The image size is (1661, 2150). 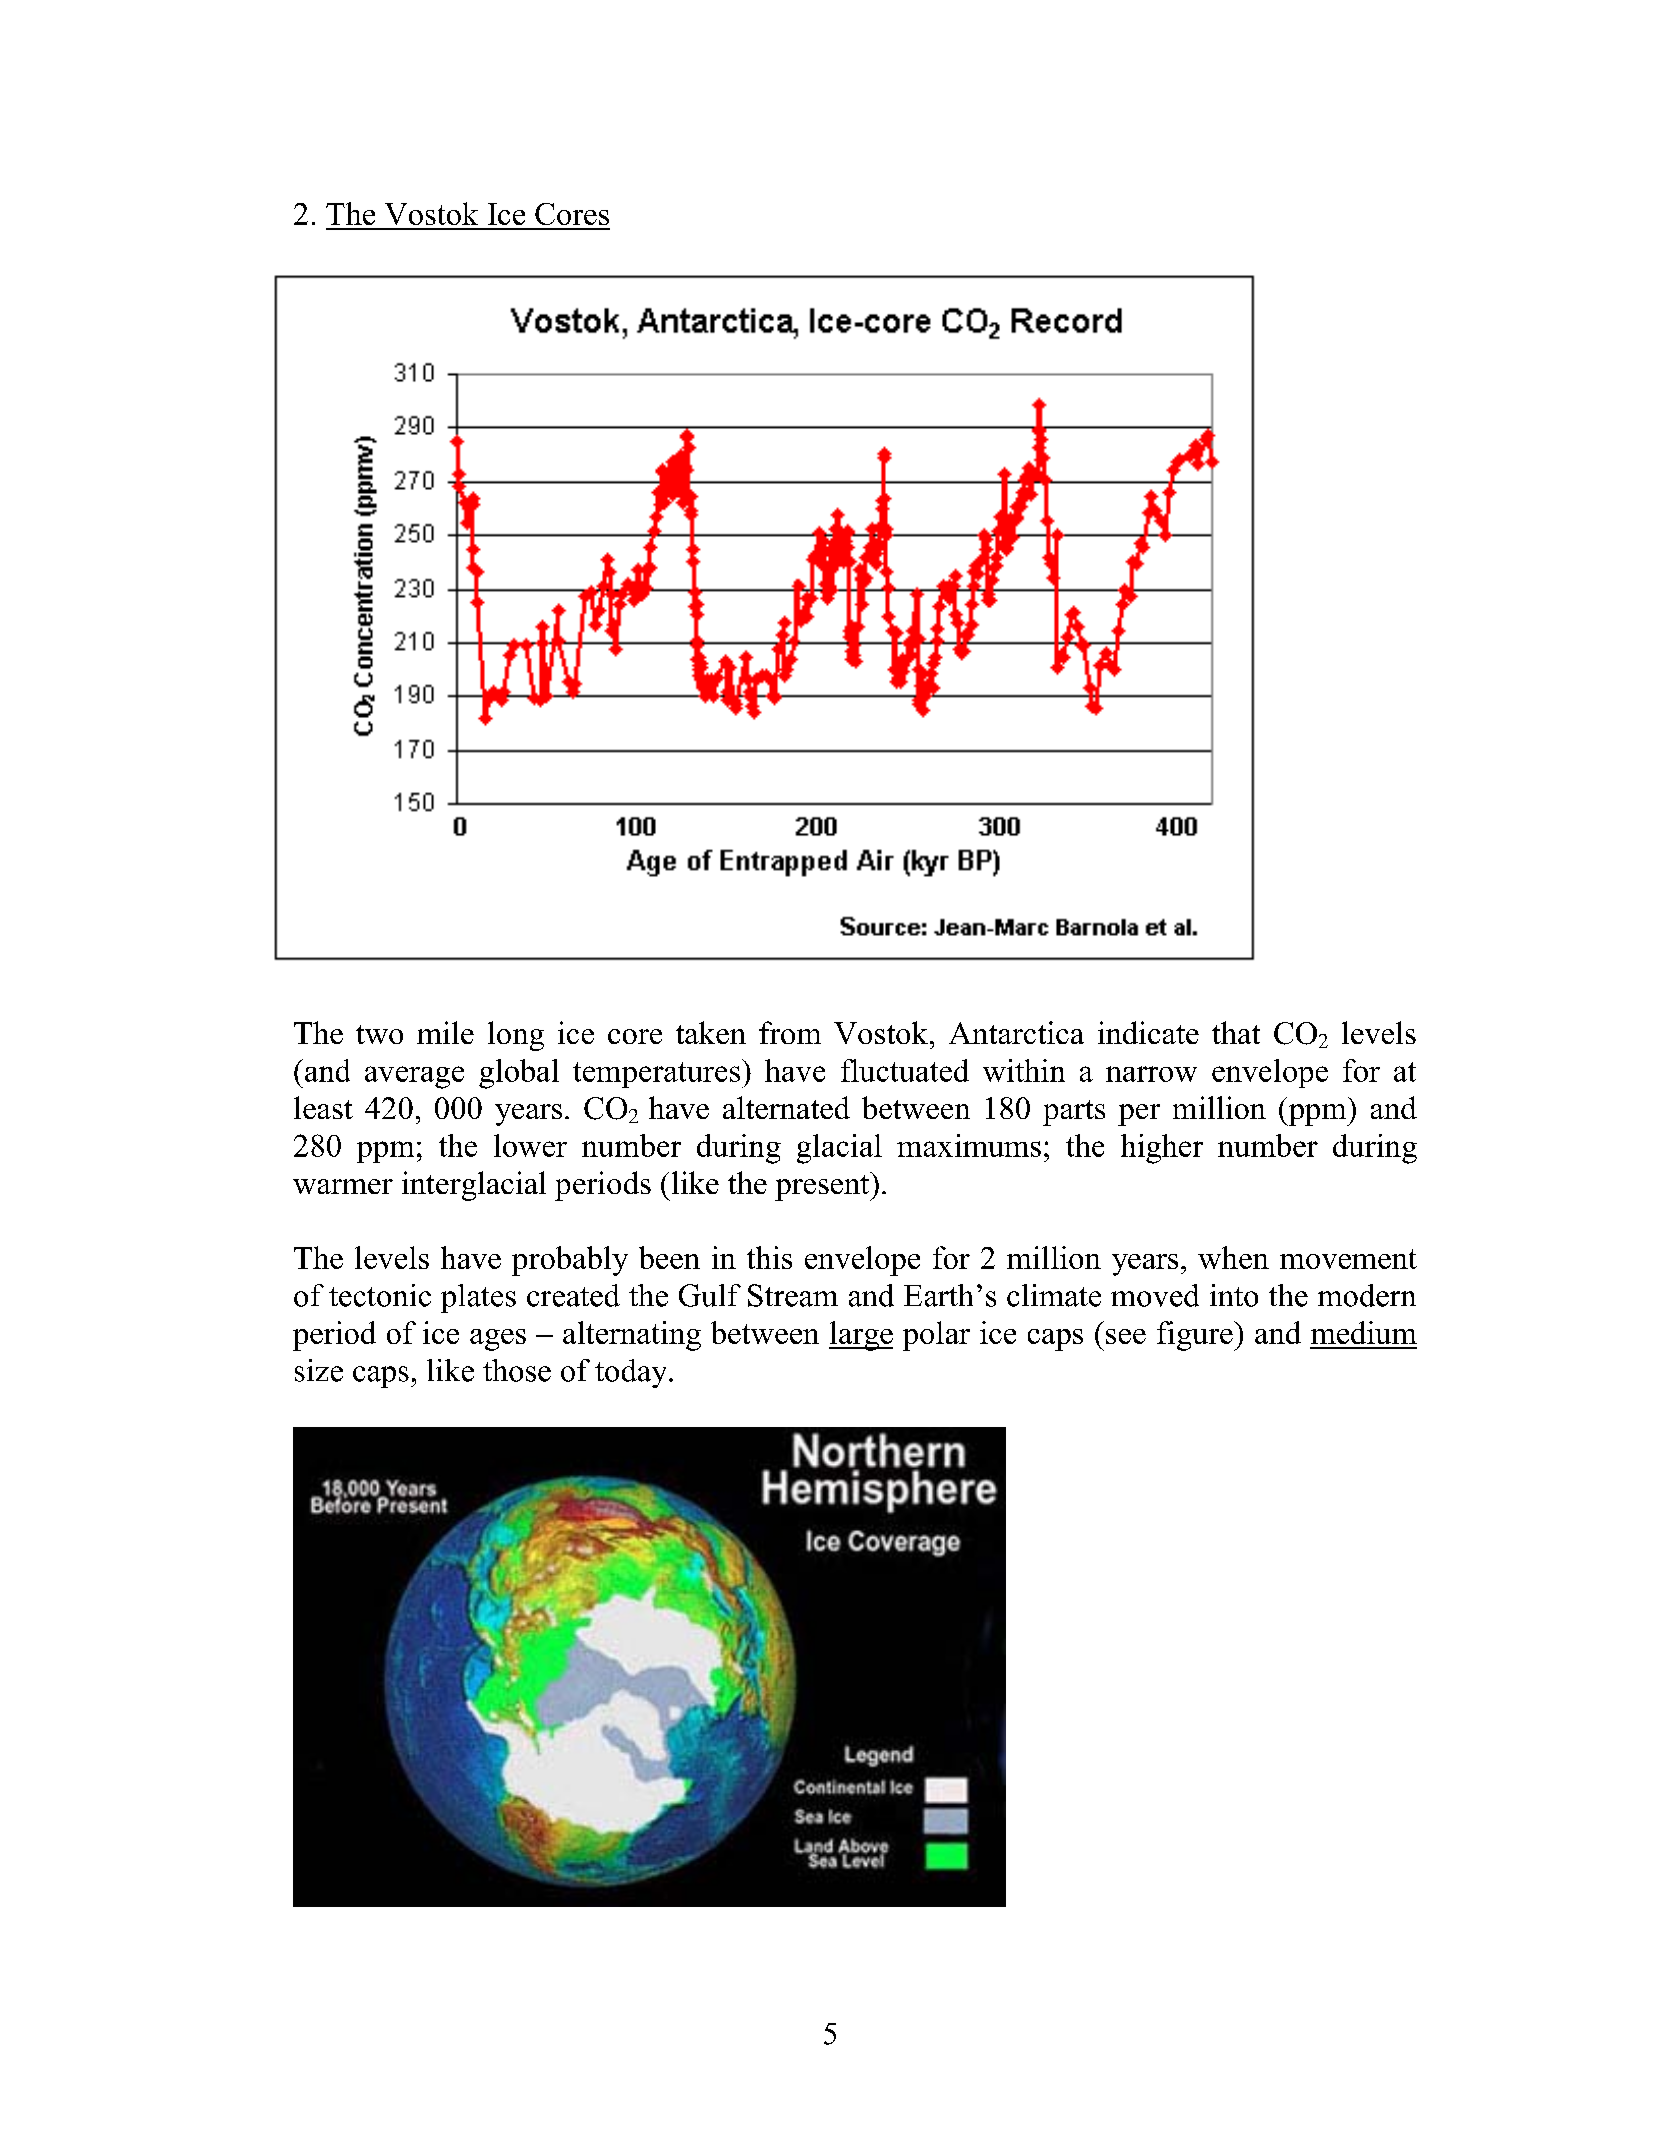 What do you see at coordinates (790, 1032) in the page?
I see `from` at bounding box center [790, 1032].
